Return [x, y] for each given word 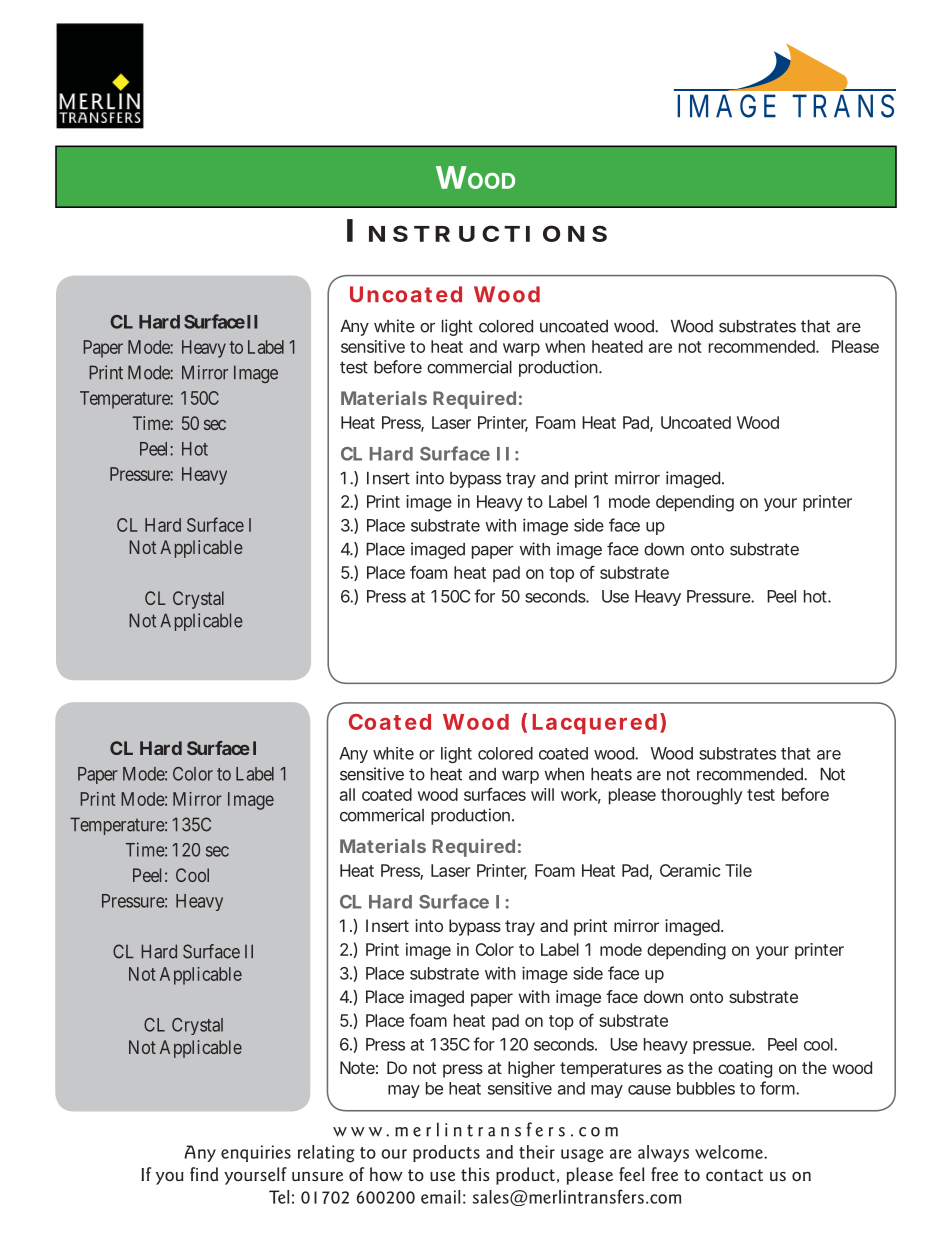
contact [734, 1175]
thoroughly [701, 796]
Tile [738, 870]
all [347, 794]
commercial [469, 367]
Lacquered [594, 724]
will [542, 794]
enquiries [256, 1153]
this [475, 1174]
